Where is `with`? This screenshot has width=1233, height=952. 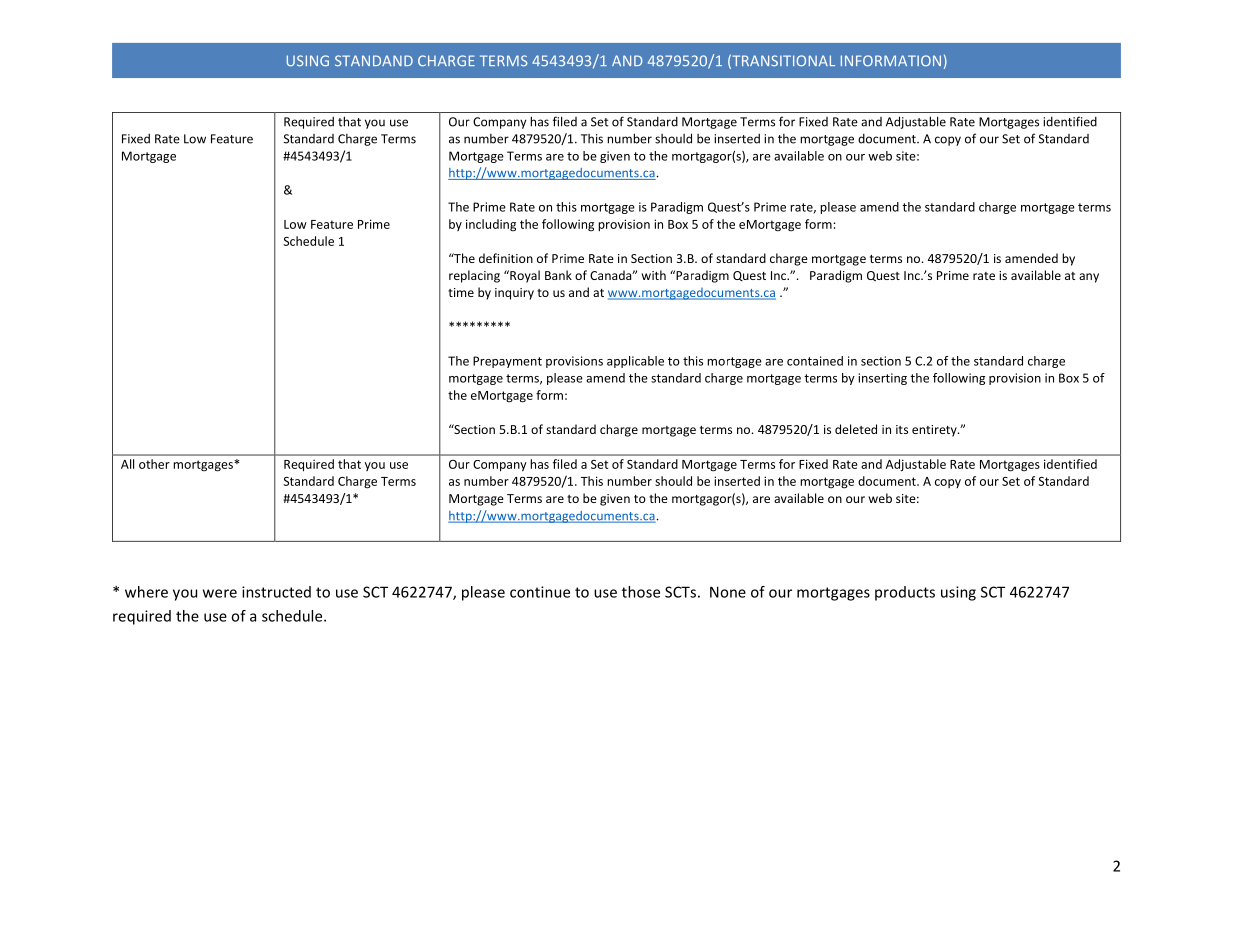
with is located at coordinates (654, 275).
